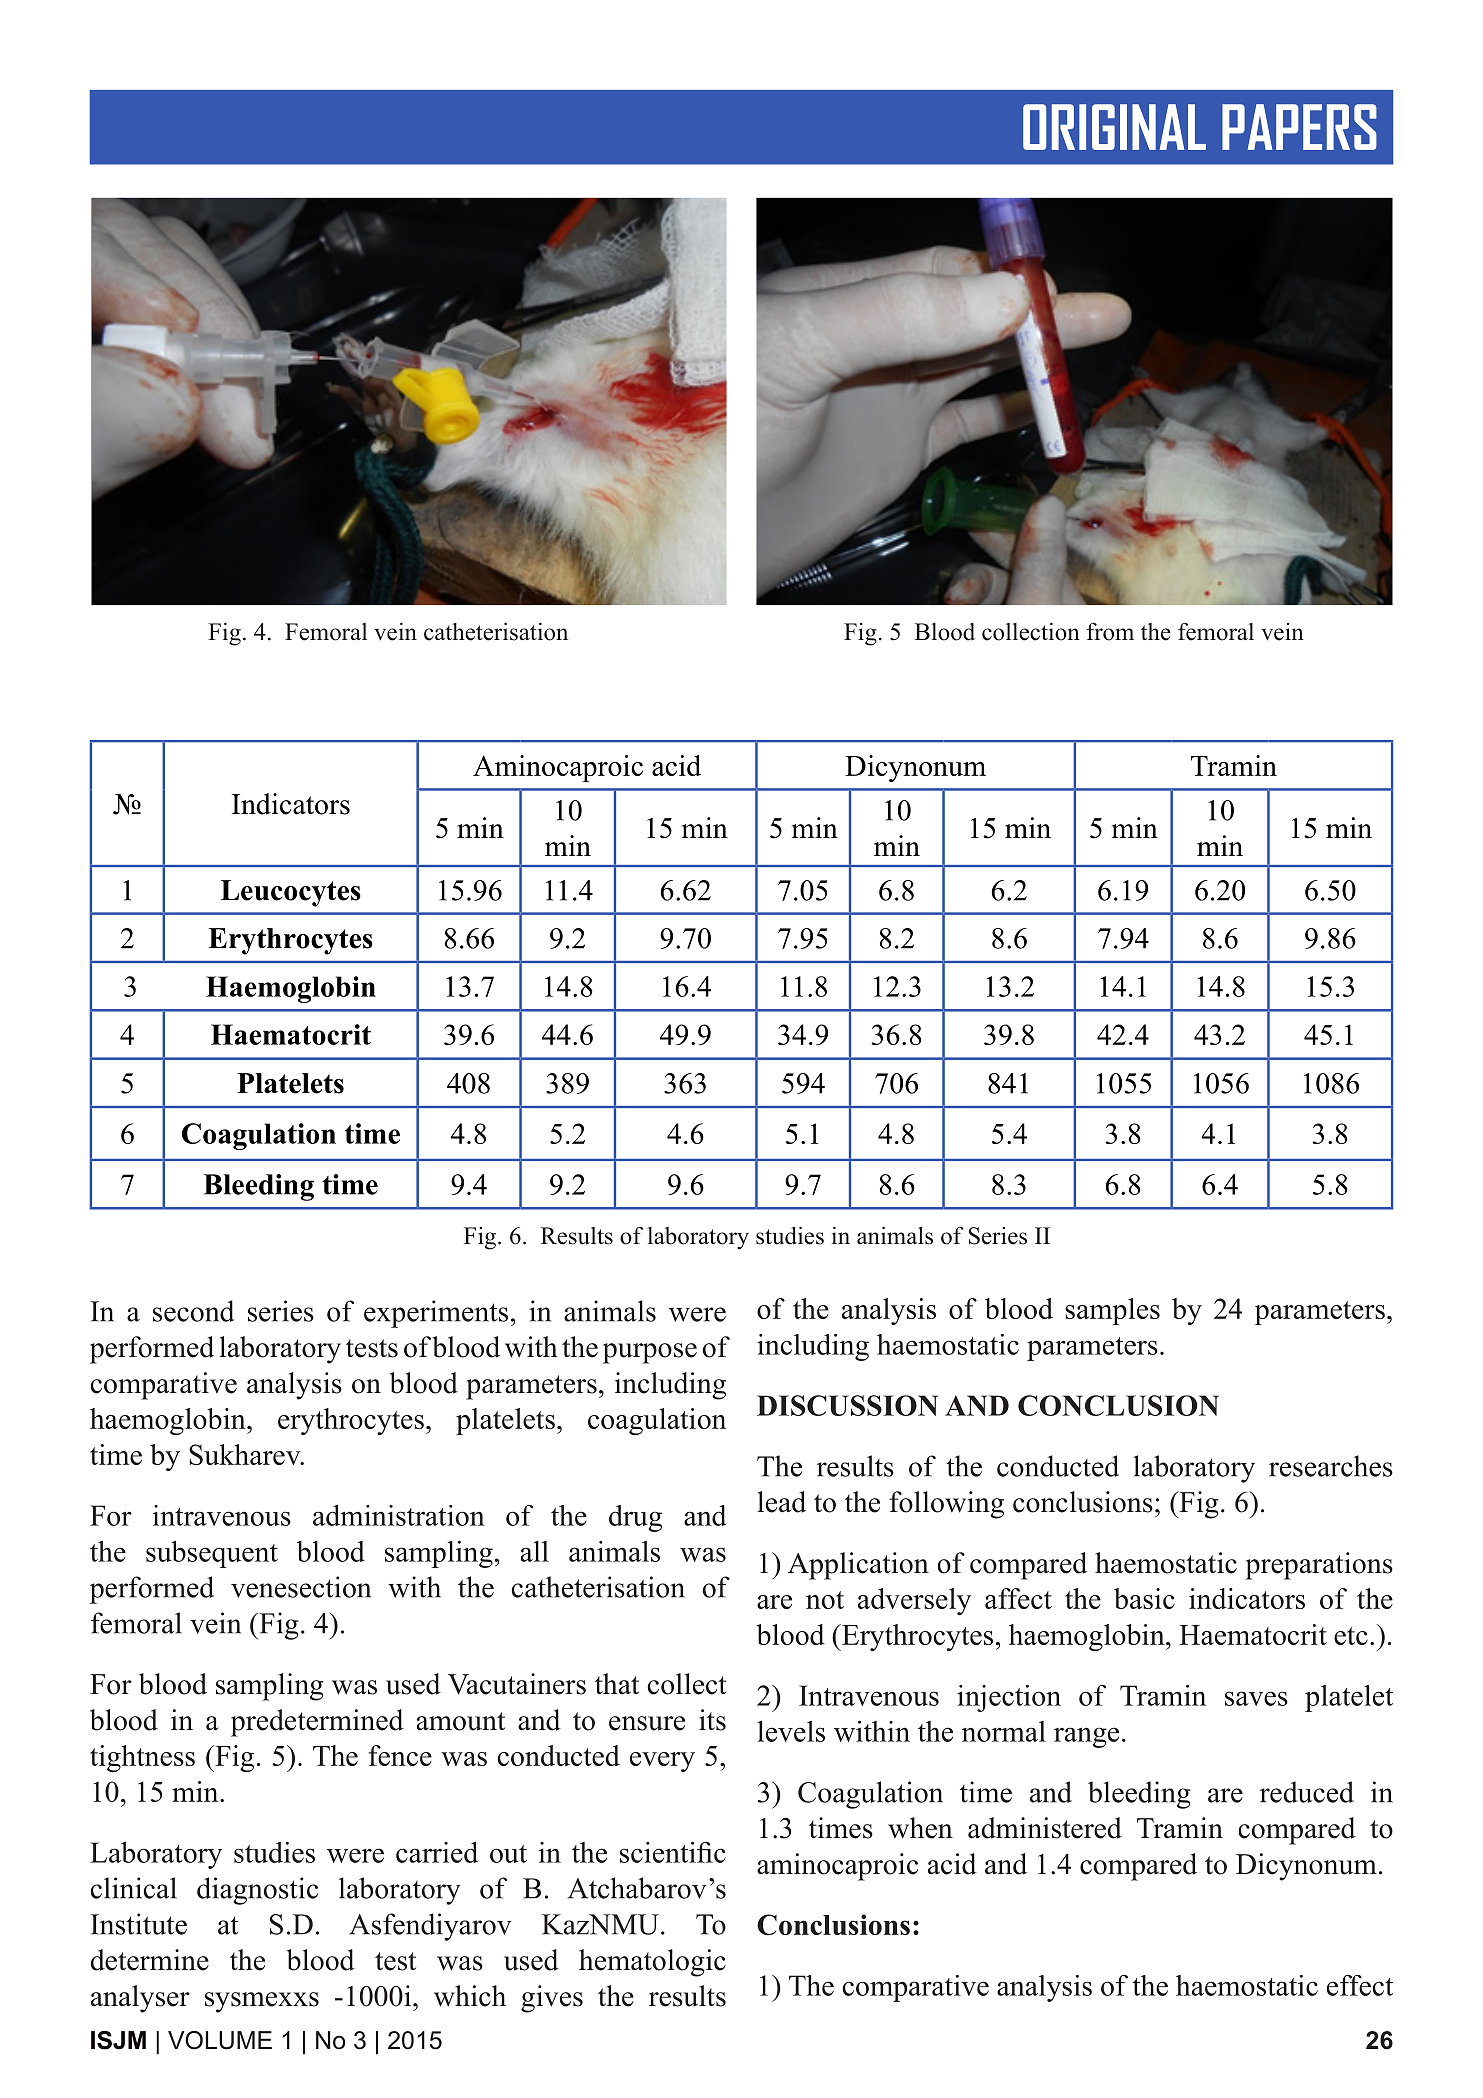  I want to click on PAPERS, so click(1299, 127).
